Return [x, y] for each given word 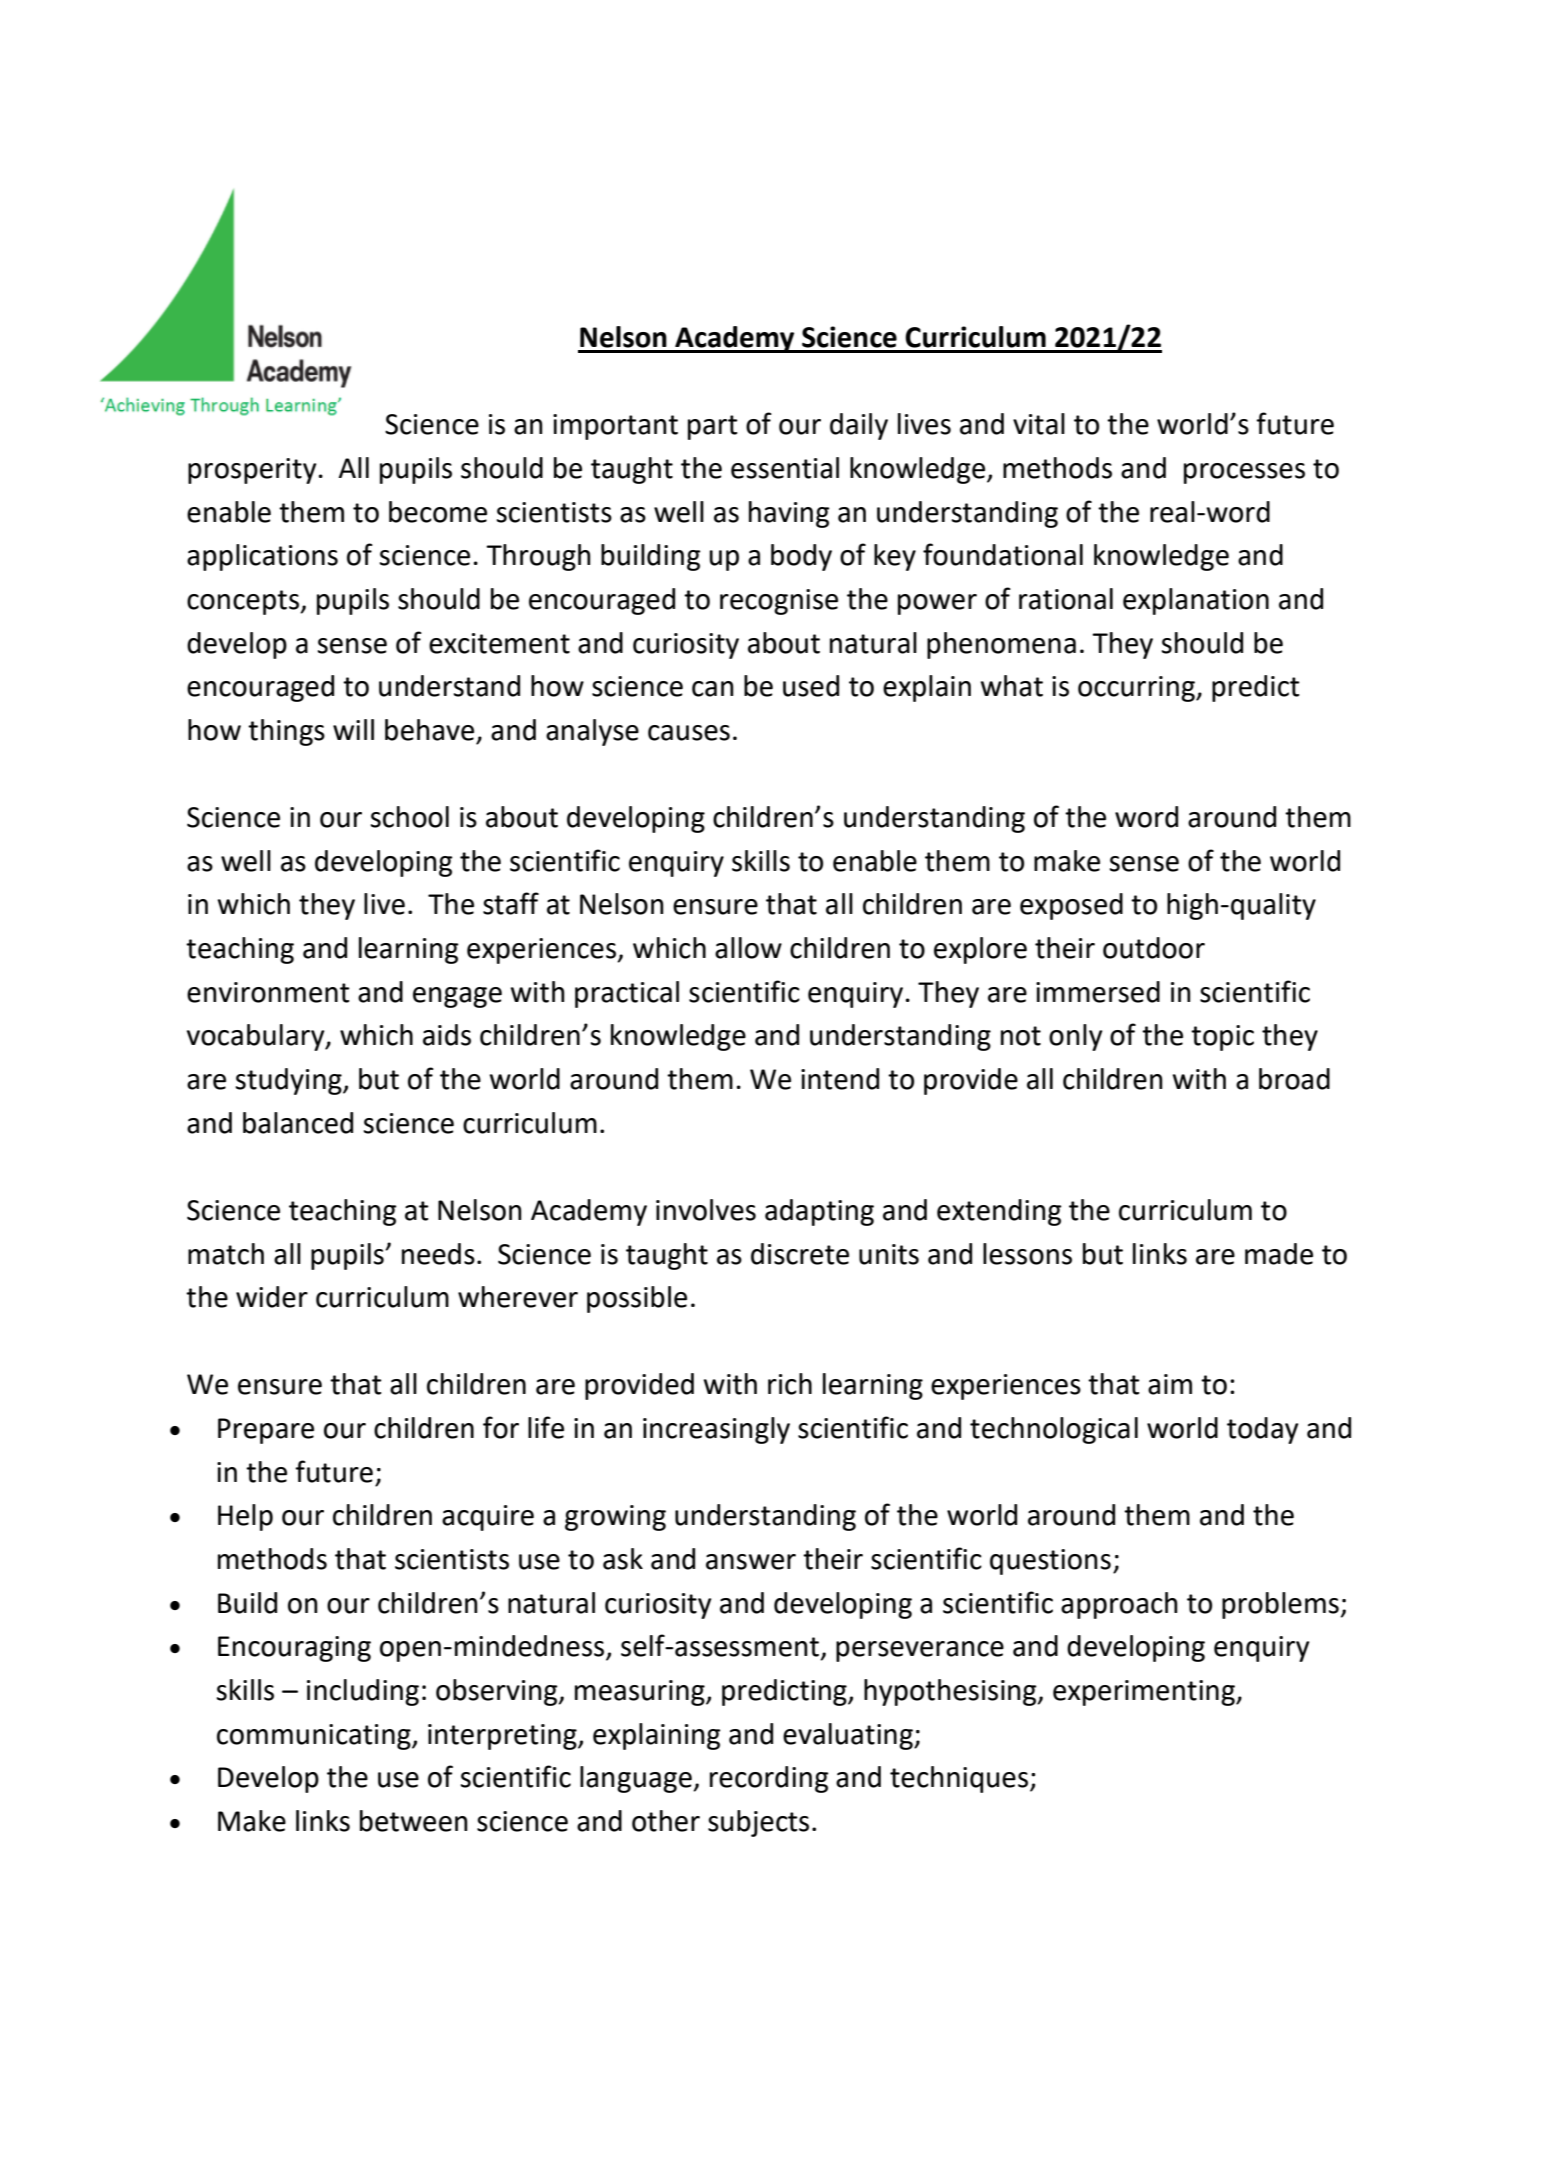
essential [785, 468]
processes [1244, 473]
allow [748, 948]
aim [1170, 1384]
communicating [315, 1737]
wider [272, 1297]
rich [790, 1384]
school [410, 817]
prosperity [252, 471]
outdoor [1154, 948]
